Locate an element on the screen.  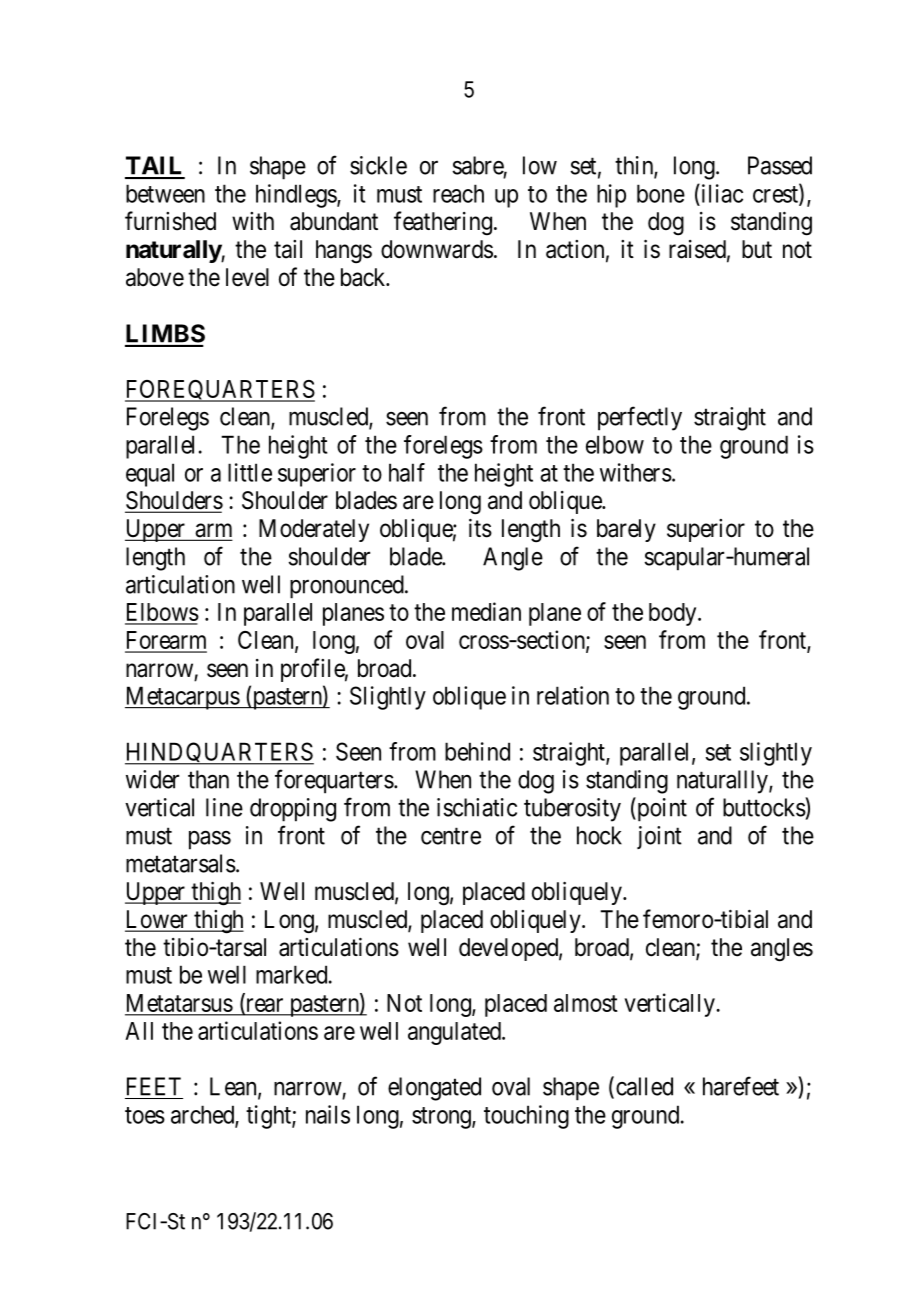
tight is located at coordinates (269, 1117).
